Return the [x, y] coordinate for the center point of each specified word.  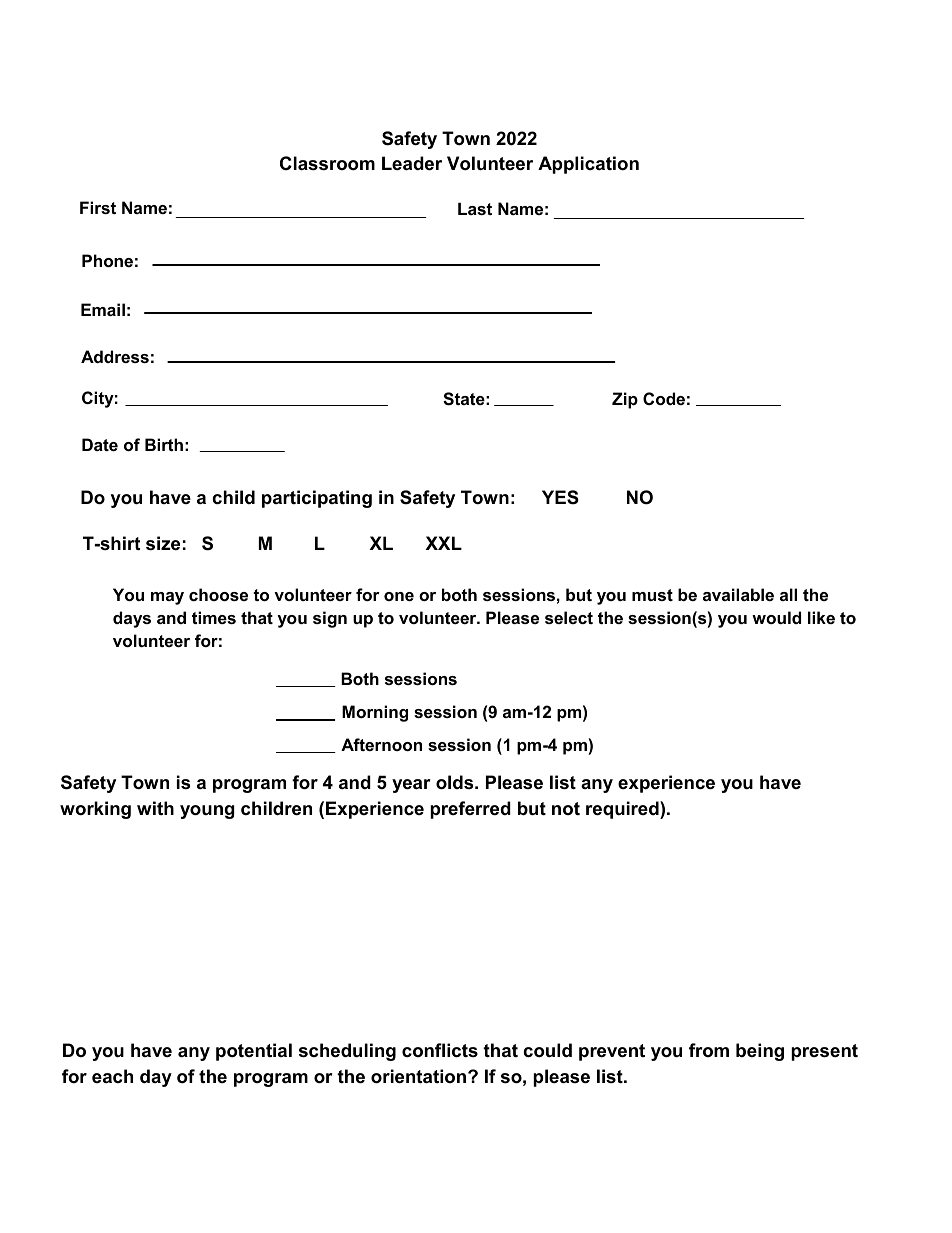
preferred [470, 810]
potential [254, 1052]
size [163, 543]
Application [588, 165]
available [738, 594]
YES [560, 497]
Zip [625, 400]
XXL [444, 543]
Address [115, 356]
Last [475, 209]
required [623, 810]
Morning [375, 713]
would [776, 617]
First [98, 207]
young [207, 812]
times [214, 617]
